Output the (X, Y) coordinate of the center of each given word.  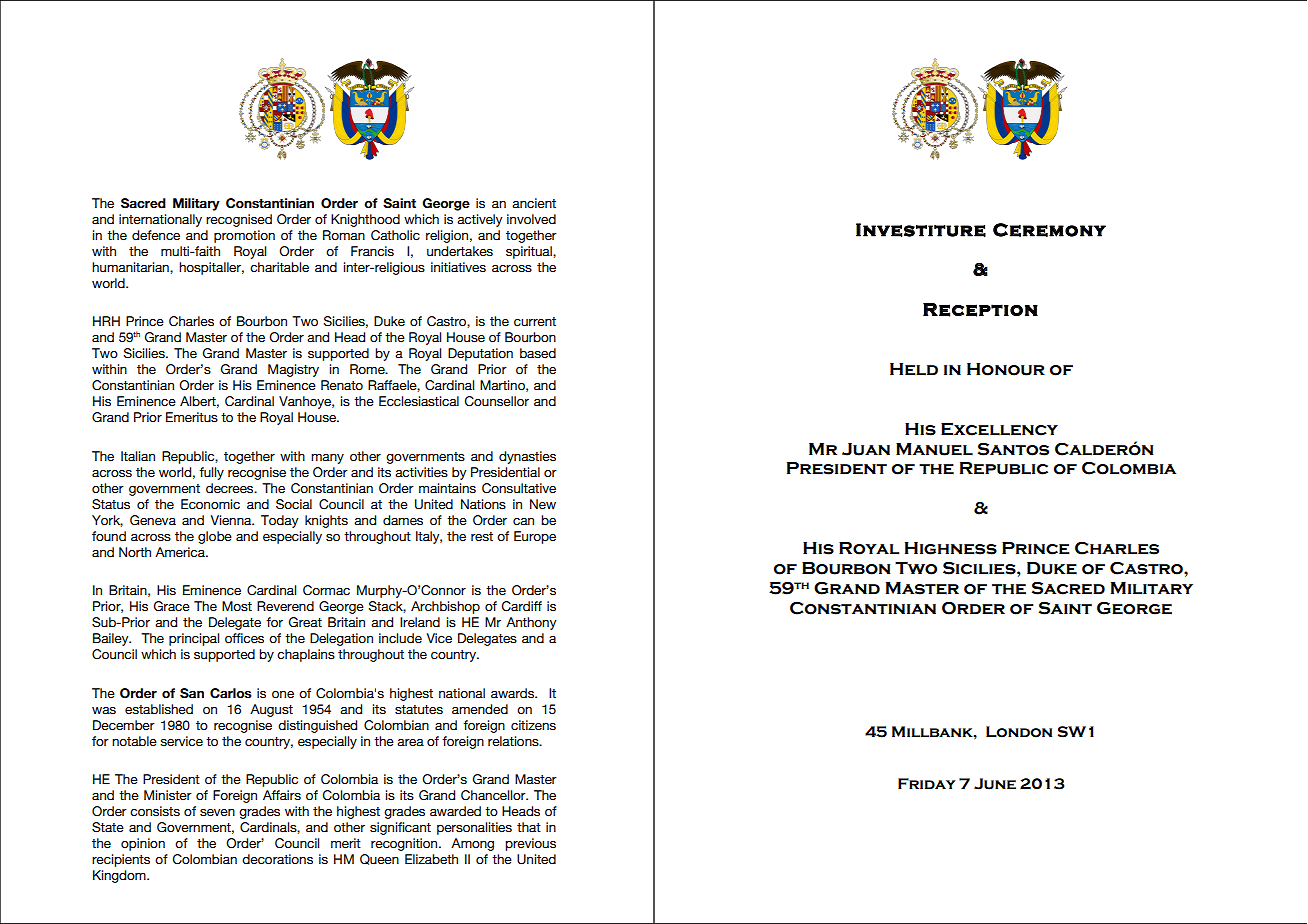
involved (531, 219)
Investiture (921, 230)
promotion (244, 236)
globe (215, 537)
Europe (535, 537)
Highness (951, 548)
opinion (143, 844)
